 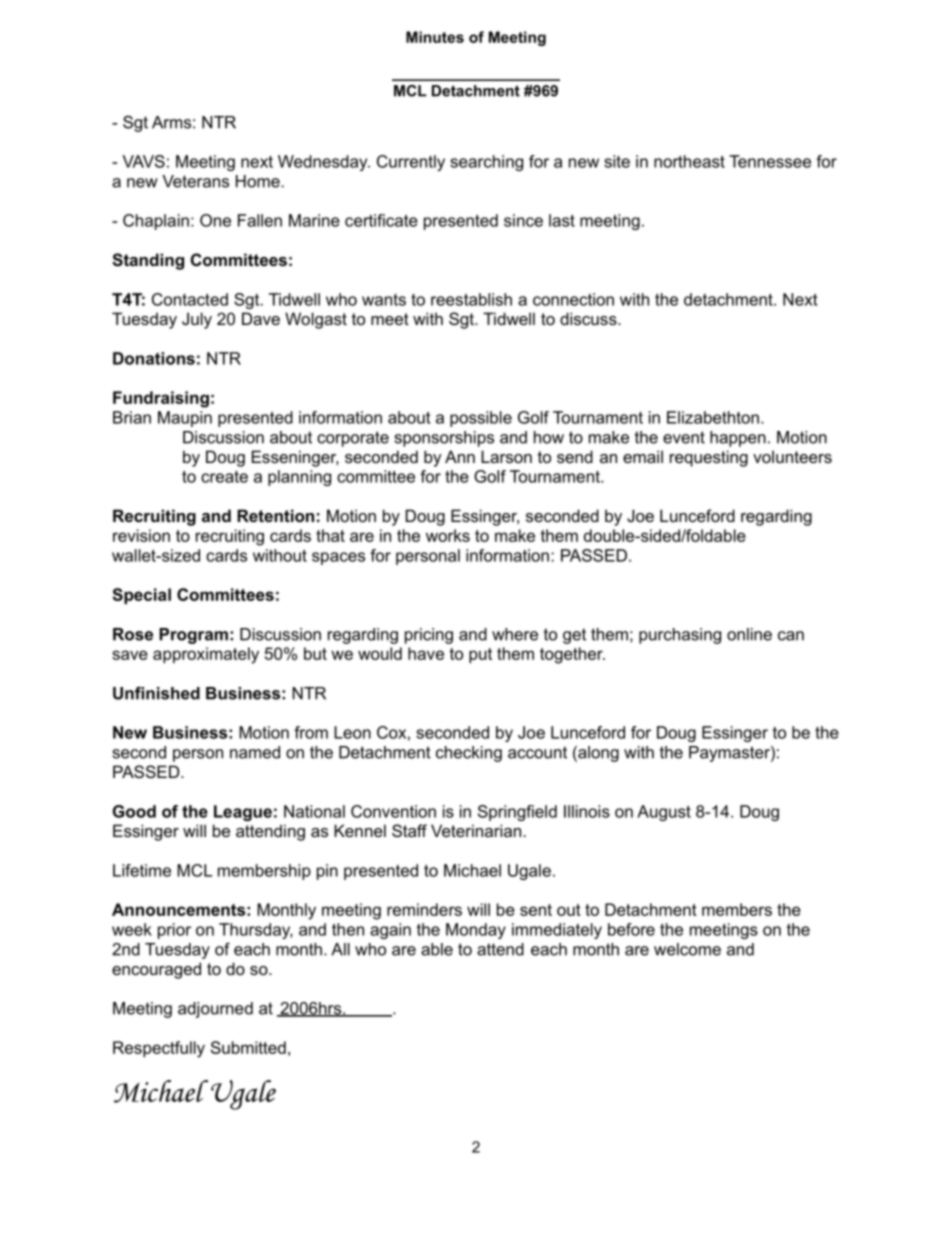 What do you see at coordinates (689, 161) in the page?
I see `northeast` at bounding box center [689, 161].
